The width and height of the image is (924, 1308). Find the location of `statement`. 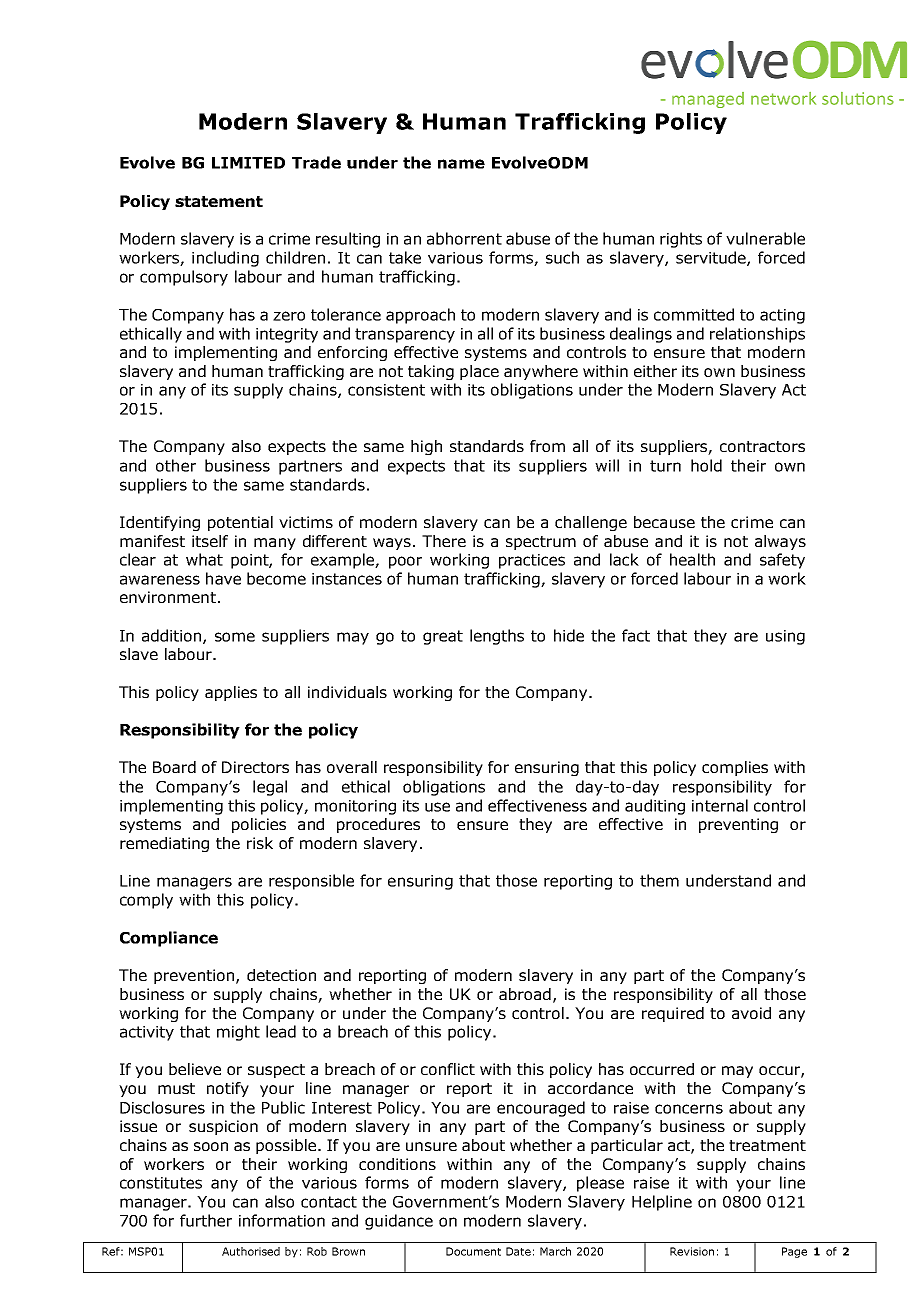

statement is located at coordinates (219, 201).
